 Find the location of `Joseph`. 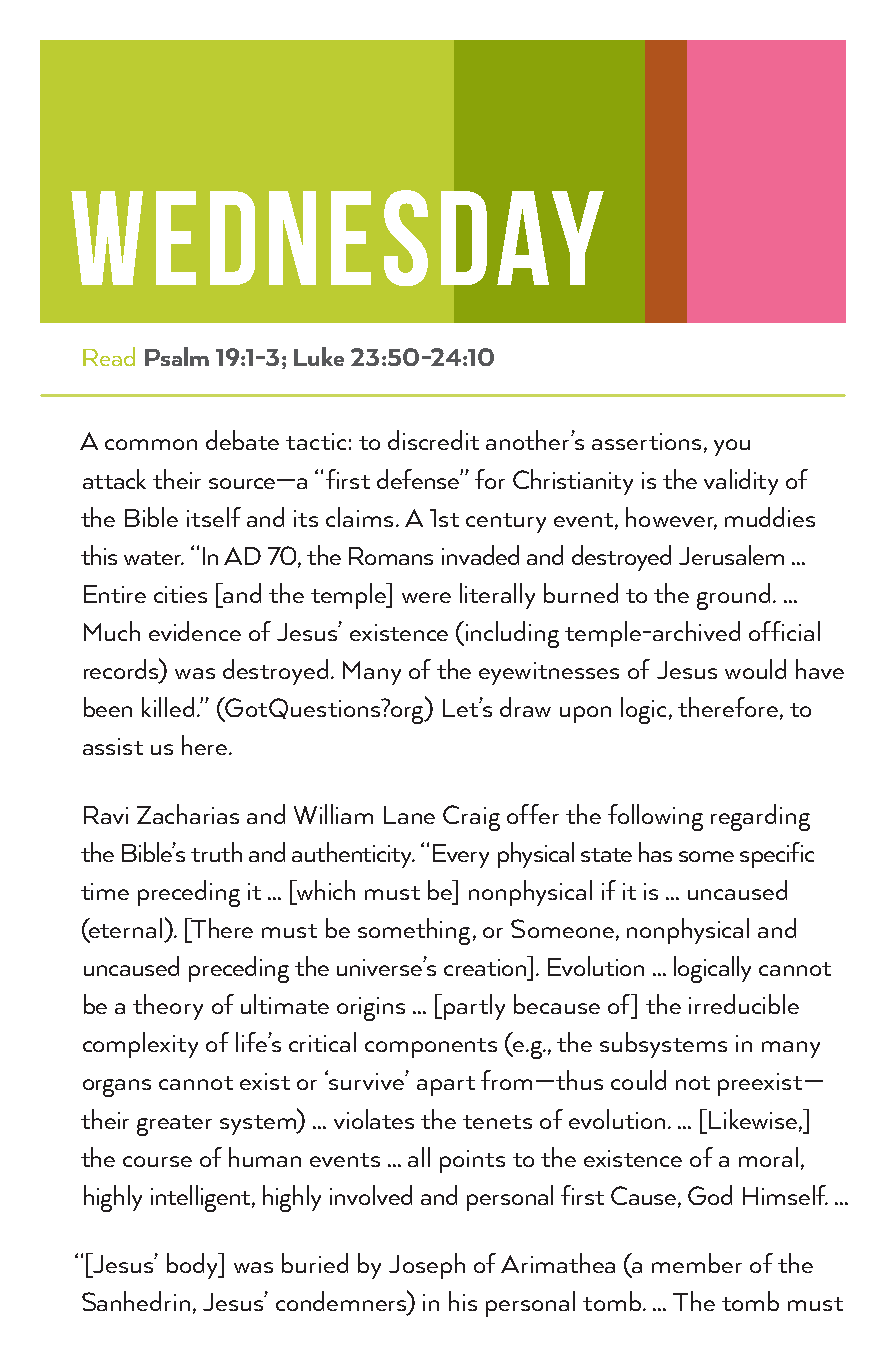

Joseph is located at coordinates (427, 1266).
